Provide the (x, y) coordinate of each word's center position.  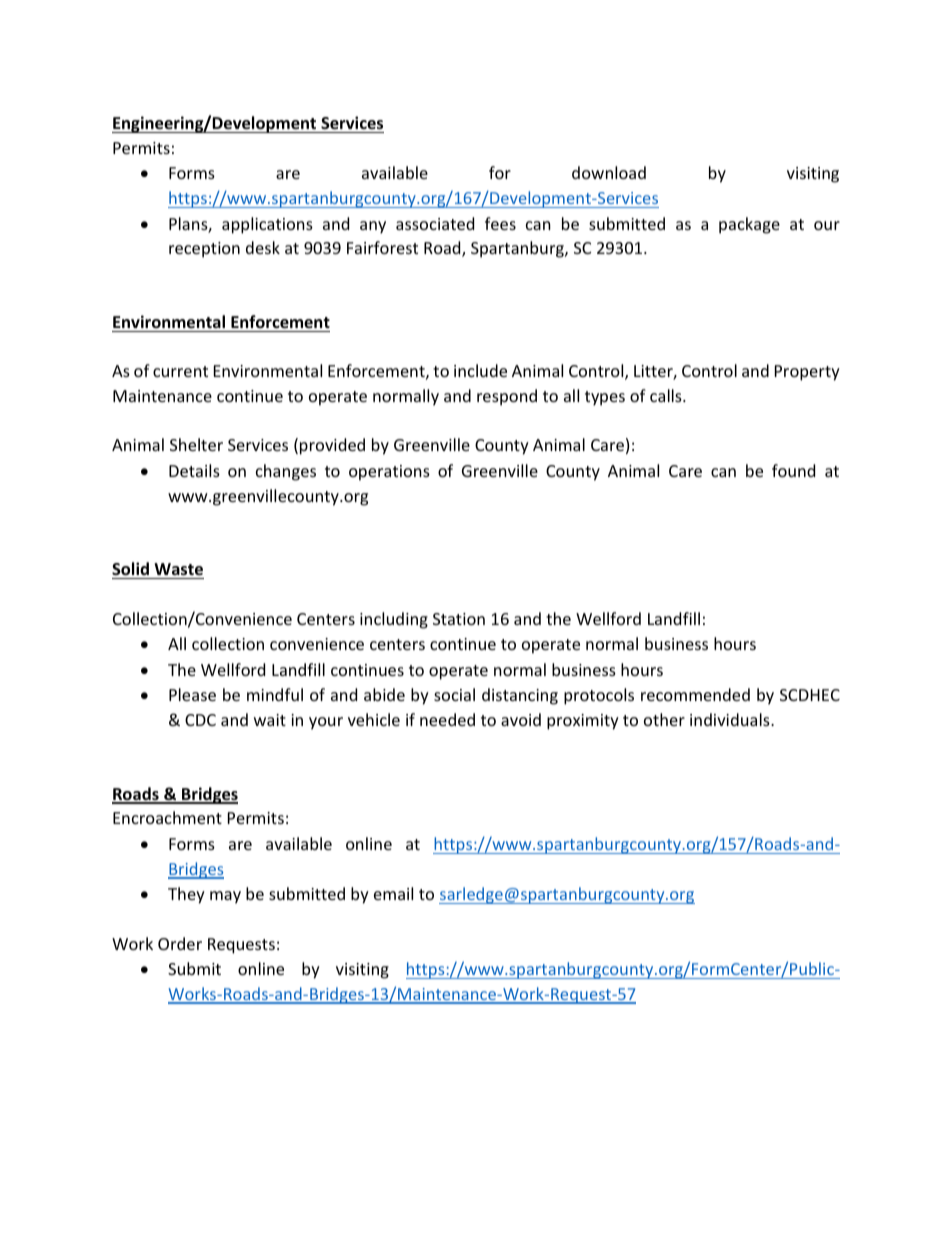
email (393, 893)
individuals (731, 719)
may (225, 897)
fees (500, 223)
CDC (200, 720)
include (480, 370)
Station (459, 619)
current (180, 371)
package (749, 225)
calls (667, 395)
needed (447, 719)
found (793, 470)
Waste (178, 571)
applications (267, 225)
